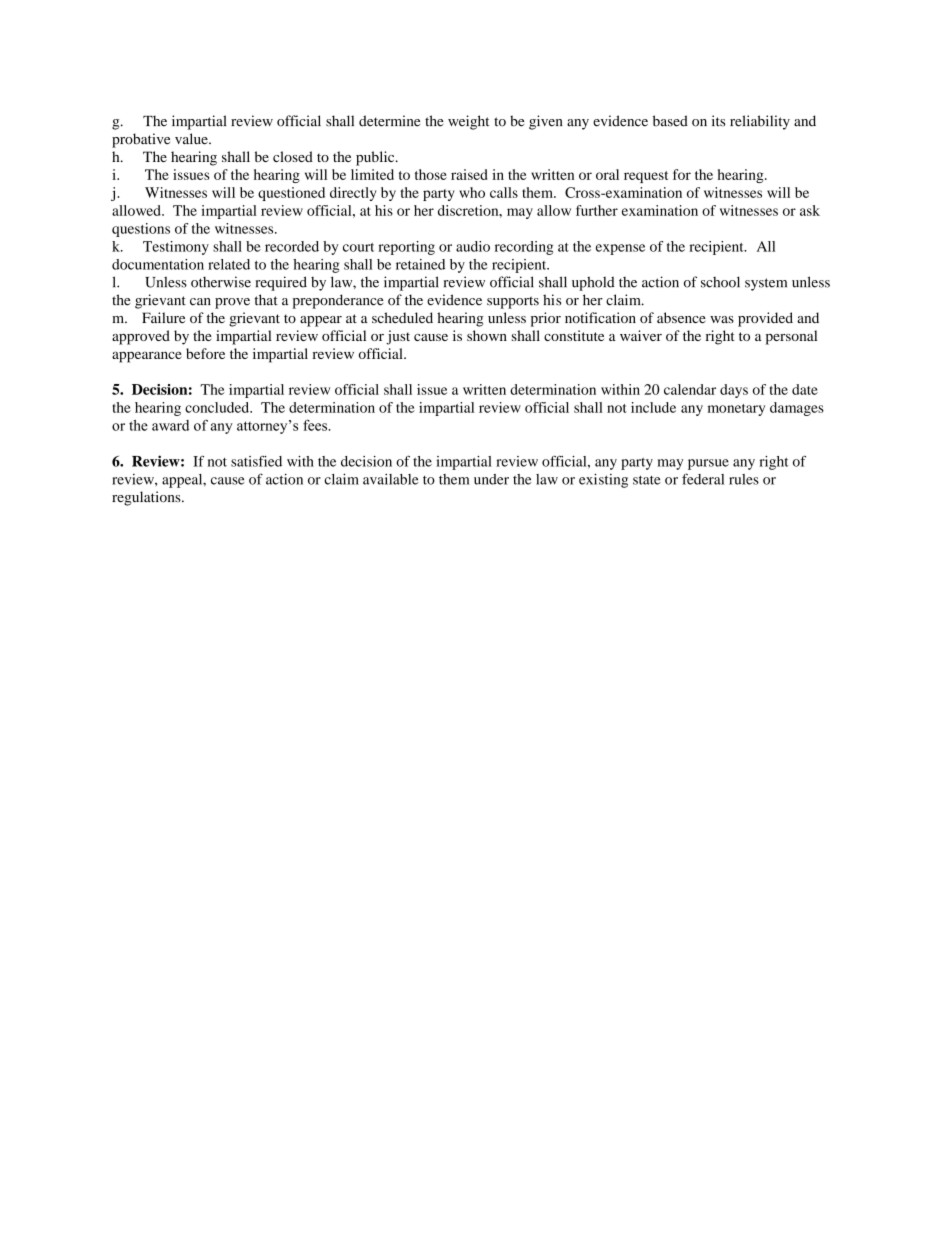 The image size is (952, 1233). Describe the element at coordinates (468, 122) in the page. I see `weight` at that location.
